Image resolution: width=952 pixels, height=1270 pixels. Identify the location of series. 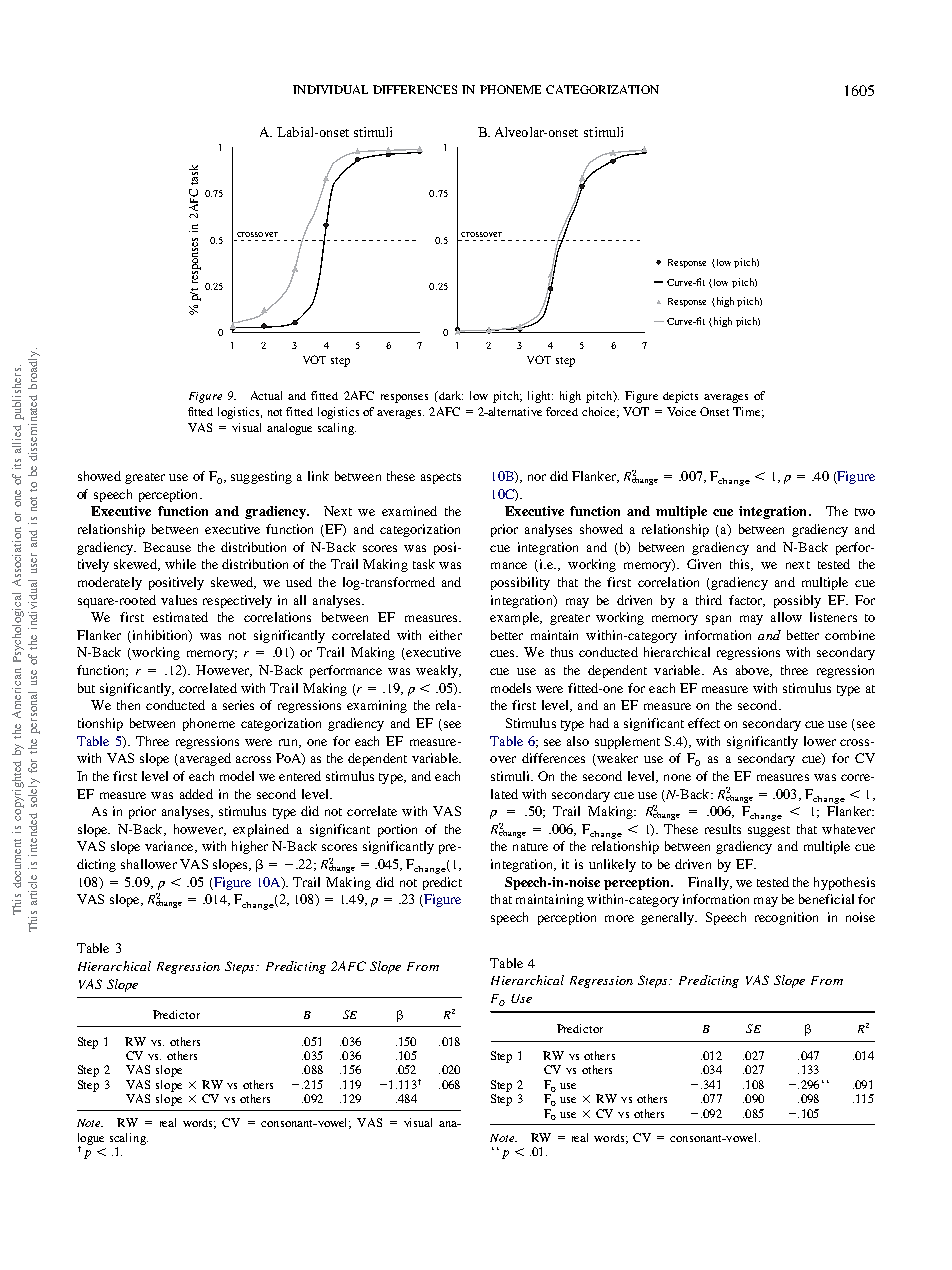
(238, 705).
